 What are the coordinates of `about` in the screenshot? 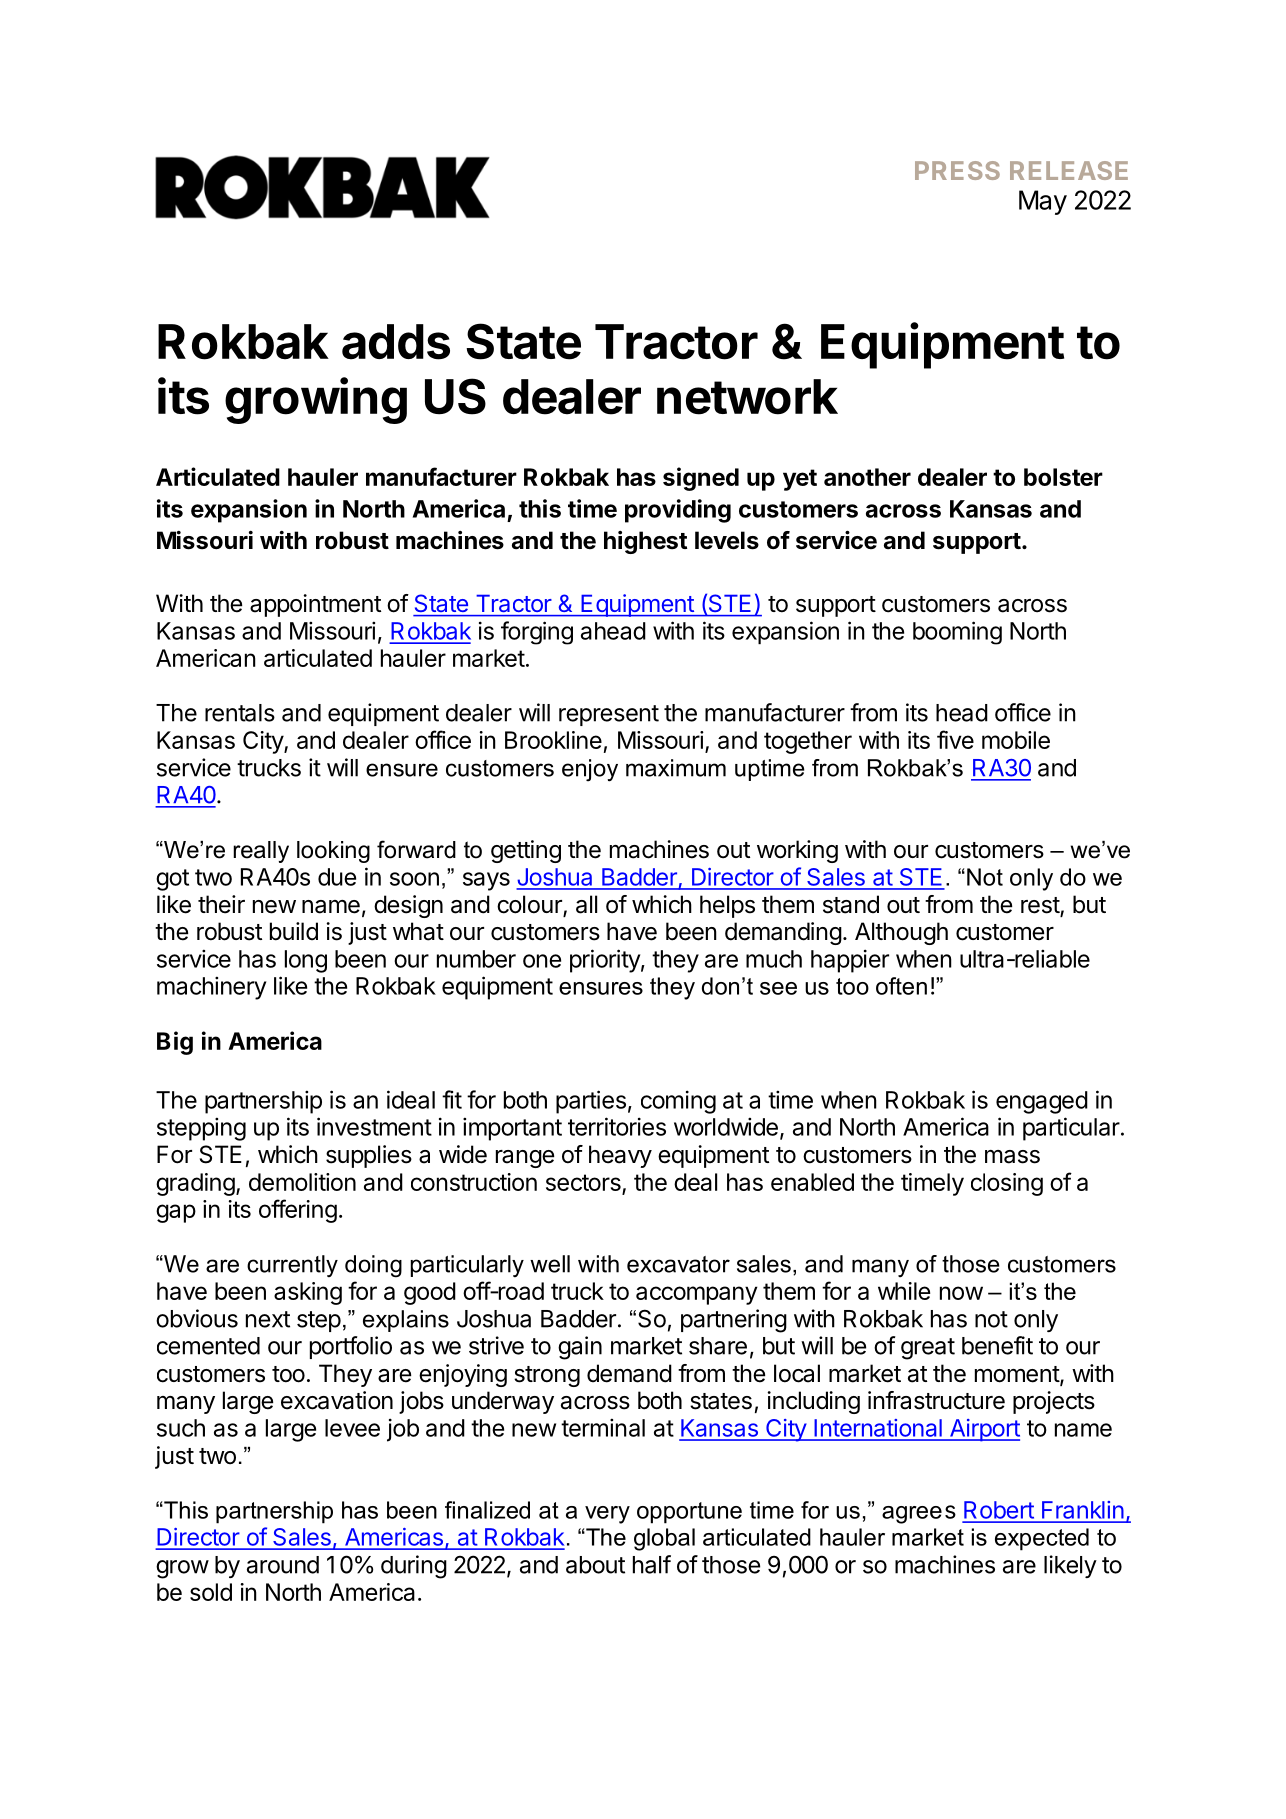 It's located at (595, 1565).
